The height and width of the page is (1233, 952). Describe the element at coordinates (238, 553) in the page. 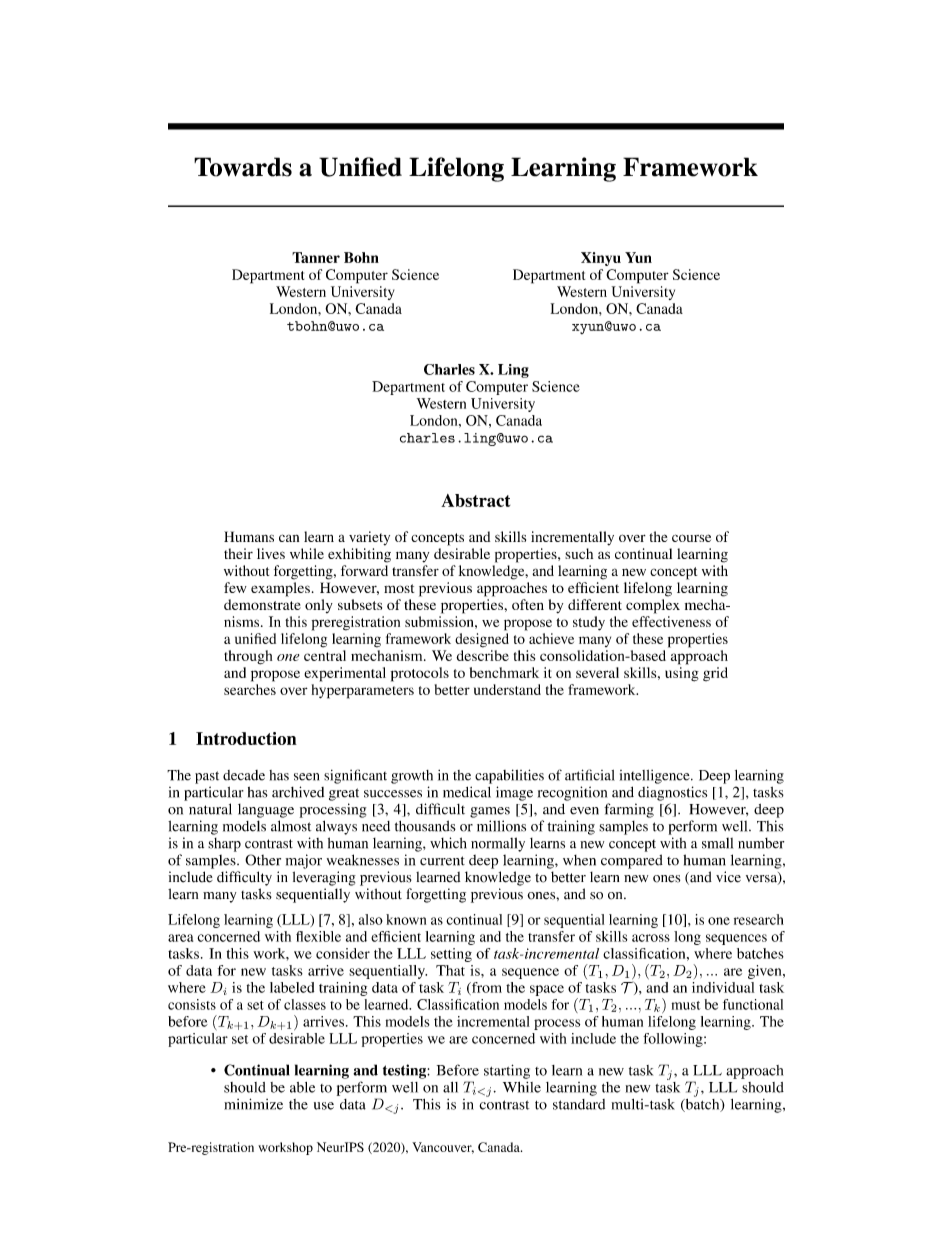

I see `their` at that location.
